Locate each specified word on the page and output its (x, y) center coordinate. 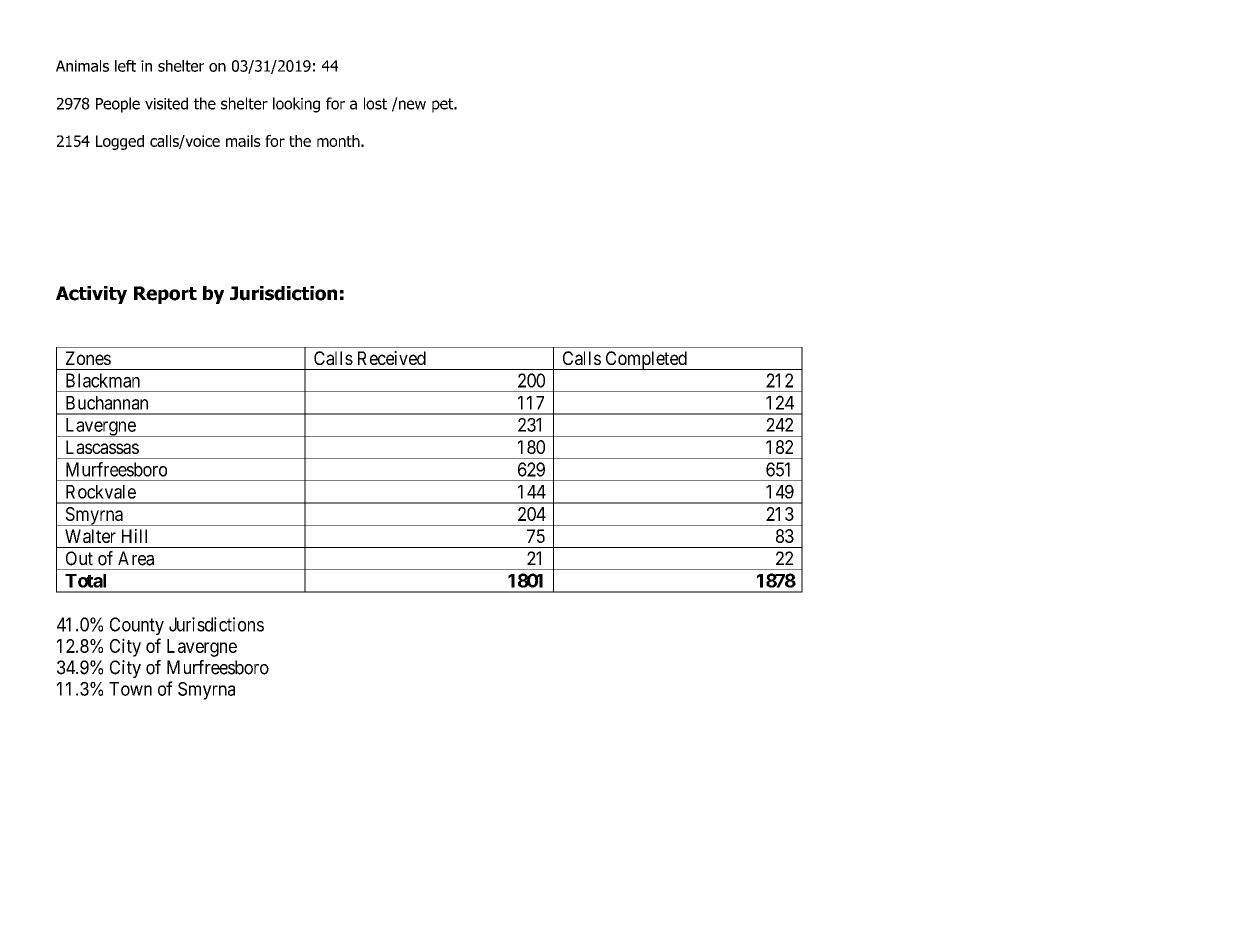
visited (166, 103)
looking (296, 105)
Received (392, 358)
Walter (90, 536)
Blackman (103, 380)
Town (130, 689)
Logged (120, 142)
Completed (646, 360)
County (137, 626)
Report (165, 295)
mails (243, 141)
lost (375, 103)
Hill (134, 536)
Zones (88, 358)
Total (85, 581)
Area (136, 558)
